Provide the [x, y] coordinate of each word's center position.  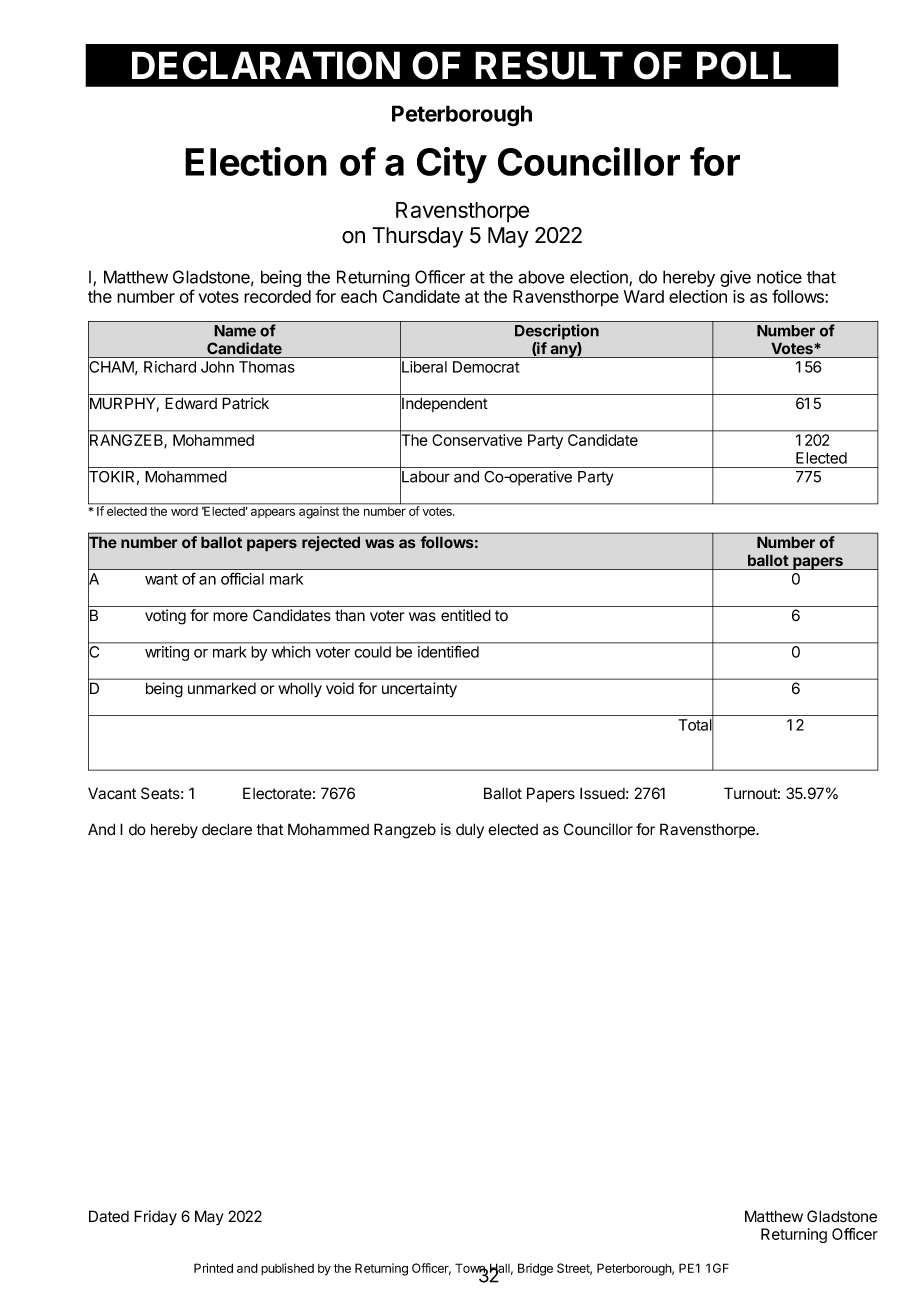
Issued [602, 793]
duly [470, 830]
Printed [213, 1268]
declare [227, 829]
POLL [744, 65]
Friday [155, 1218]
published [287, 1269]
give [735, 278]
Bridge [535, 1269]
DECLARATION [266, 65]
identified [448, 652]
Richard [170, 367]
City [452, 165]
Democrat [486, 367]
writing [167, 653]
